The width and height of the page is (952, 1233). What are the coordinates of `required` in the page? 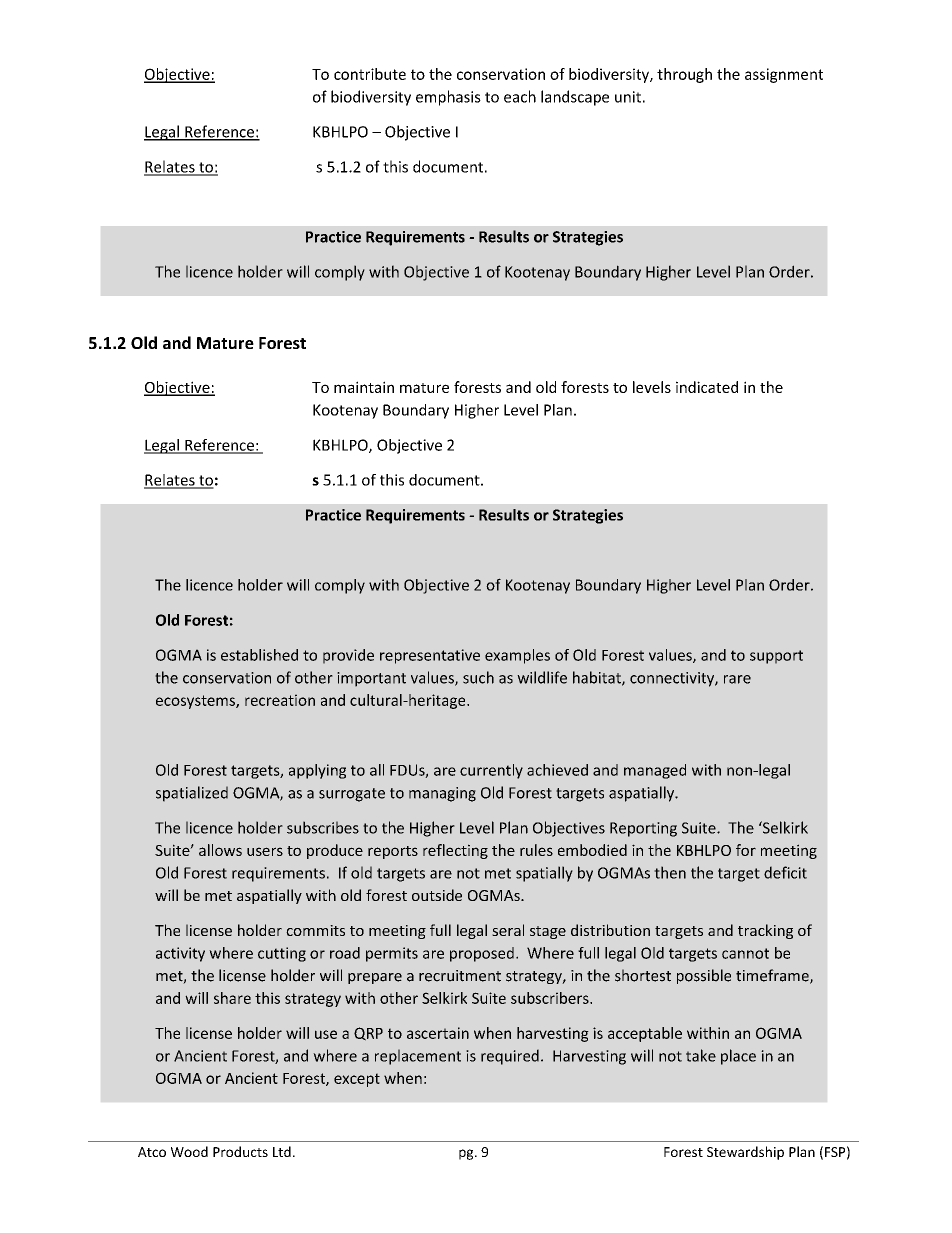 It's located at (510, 1057).
